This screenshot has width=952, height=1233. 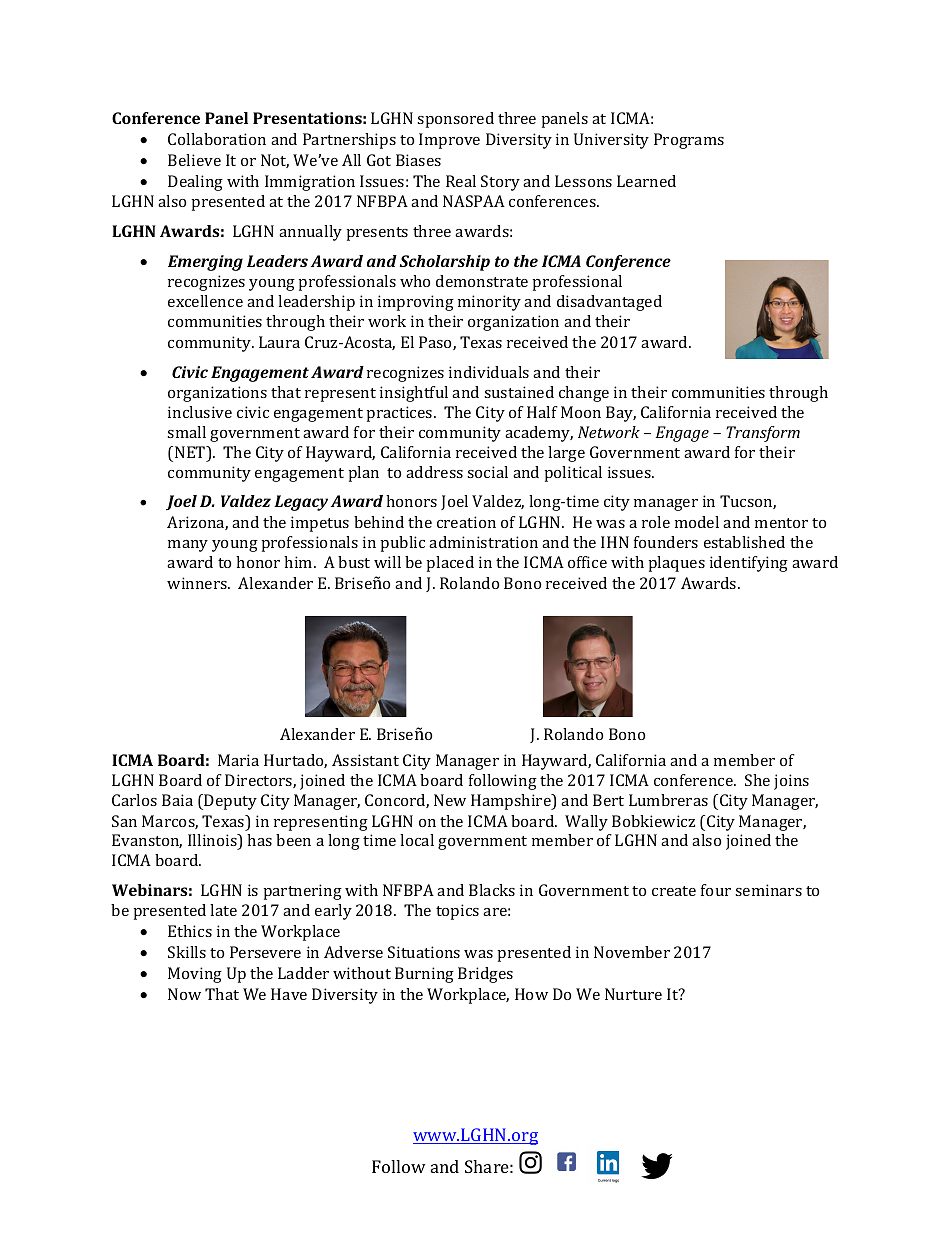 I want to click on minority, so click(x=489, y=303).
